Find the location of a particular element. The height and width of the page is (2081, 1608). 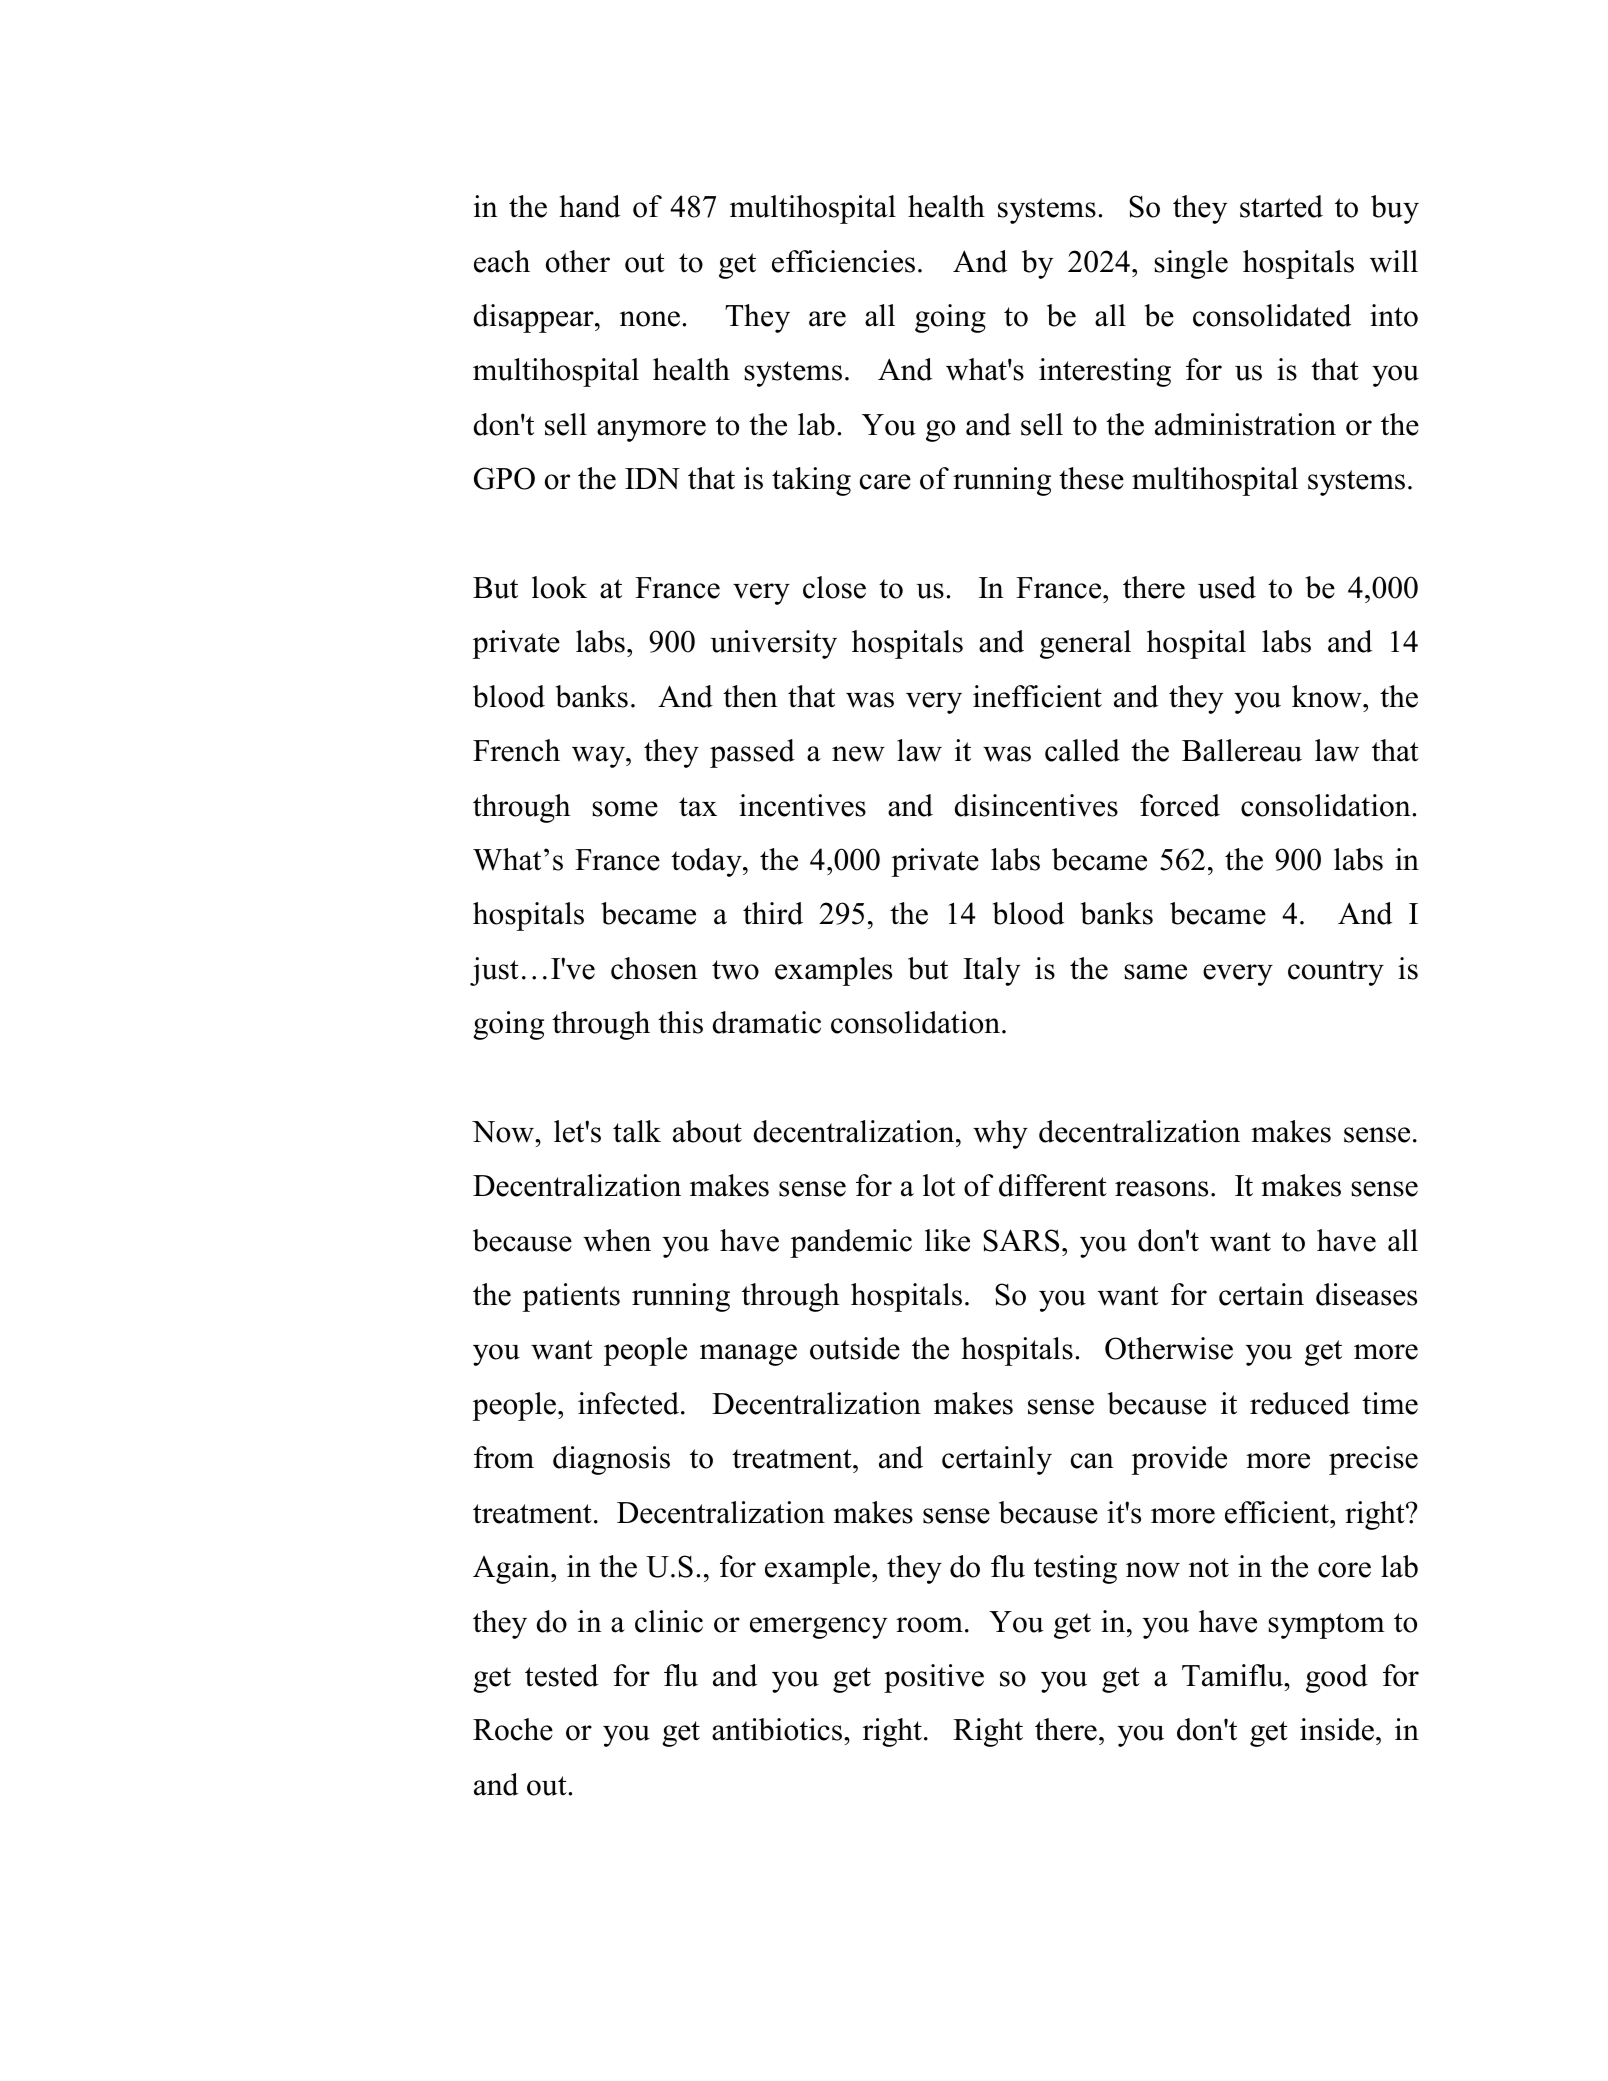

tested is located at coordinates (561, 1675).
